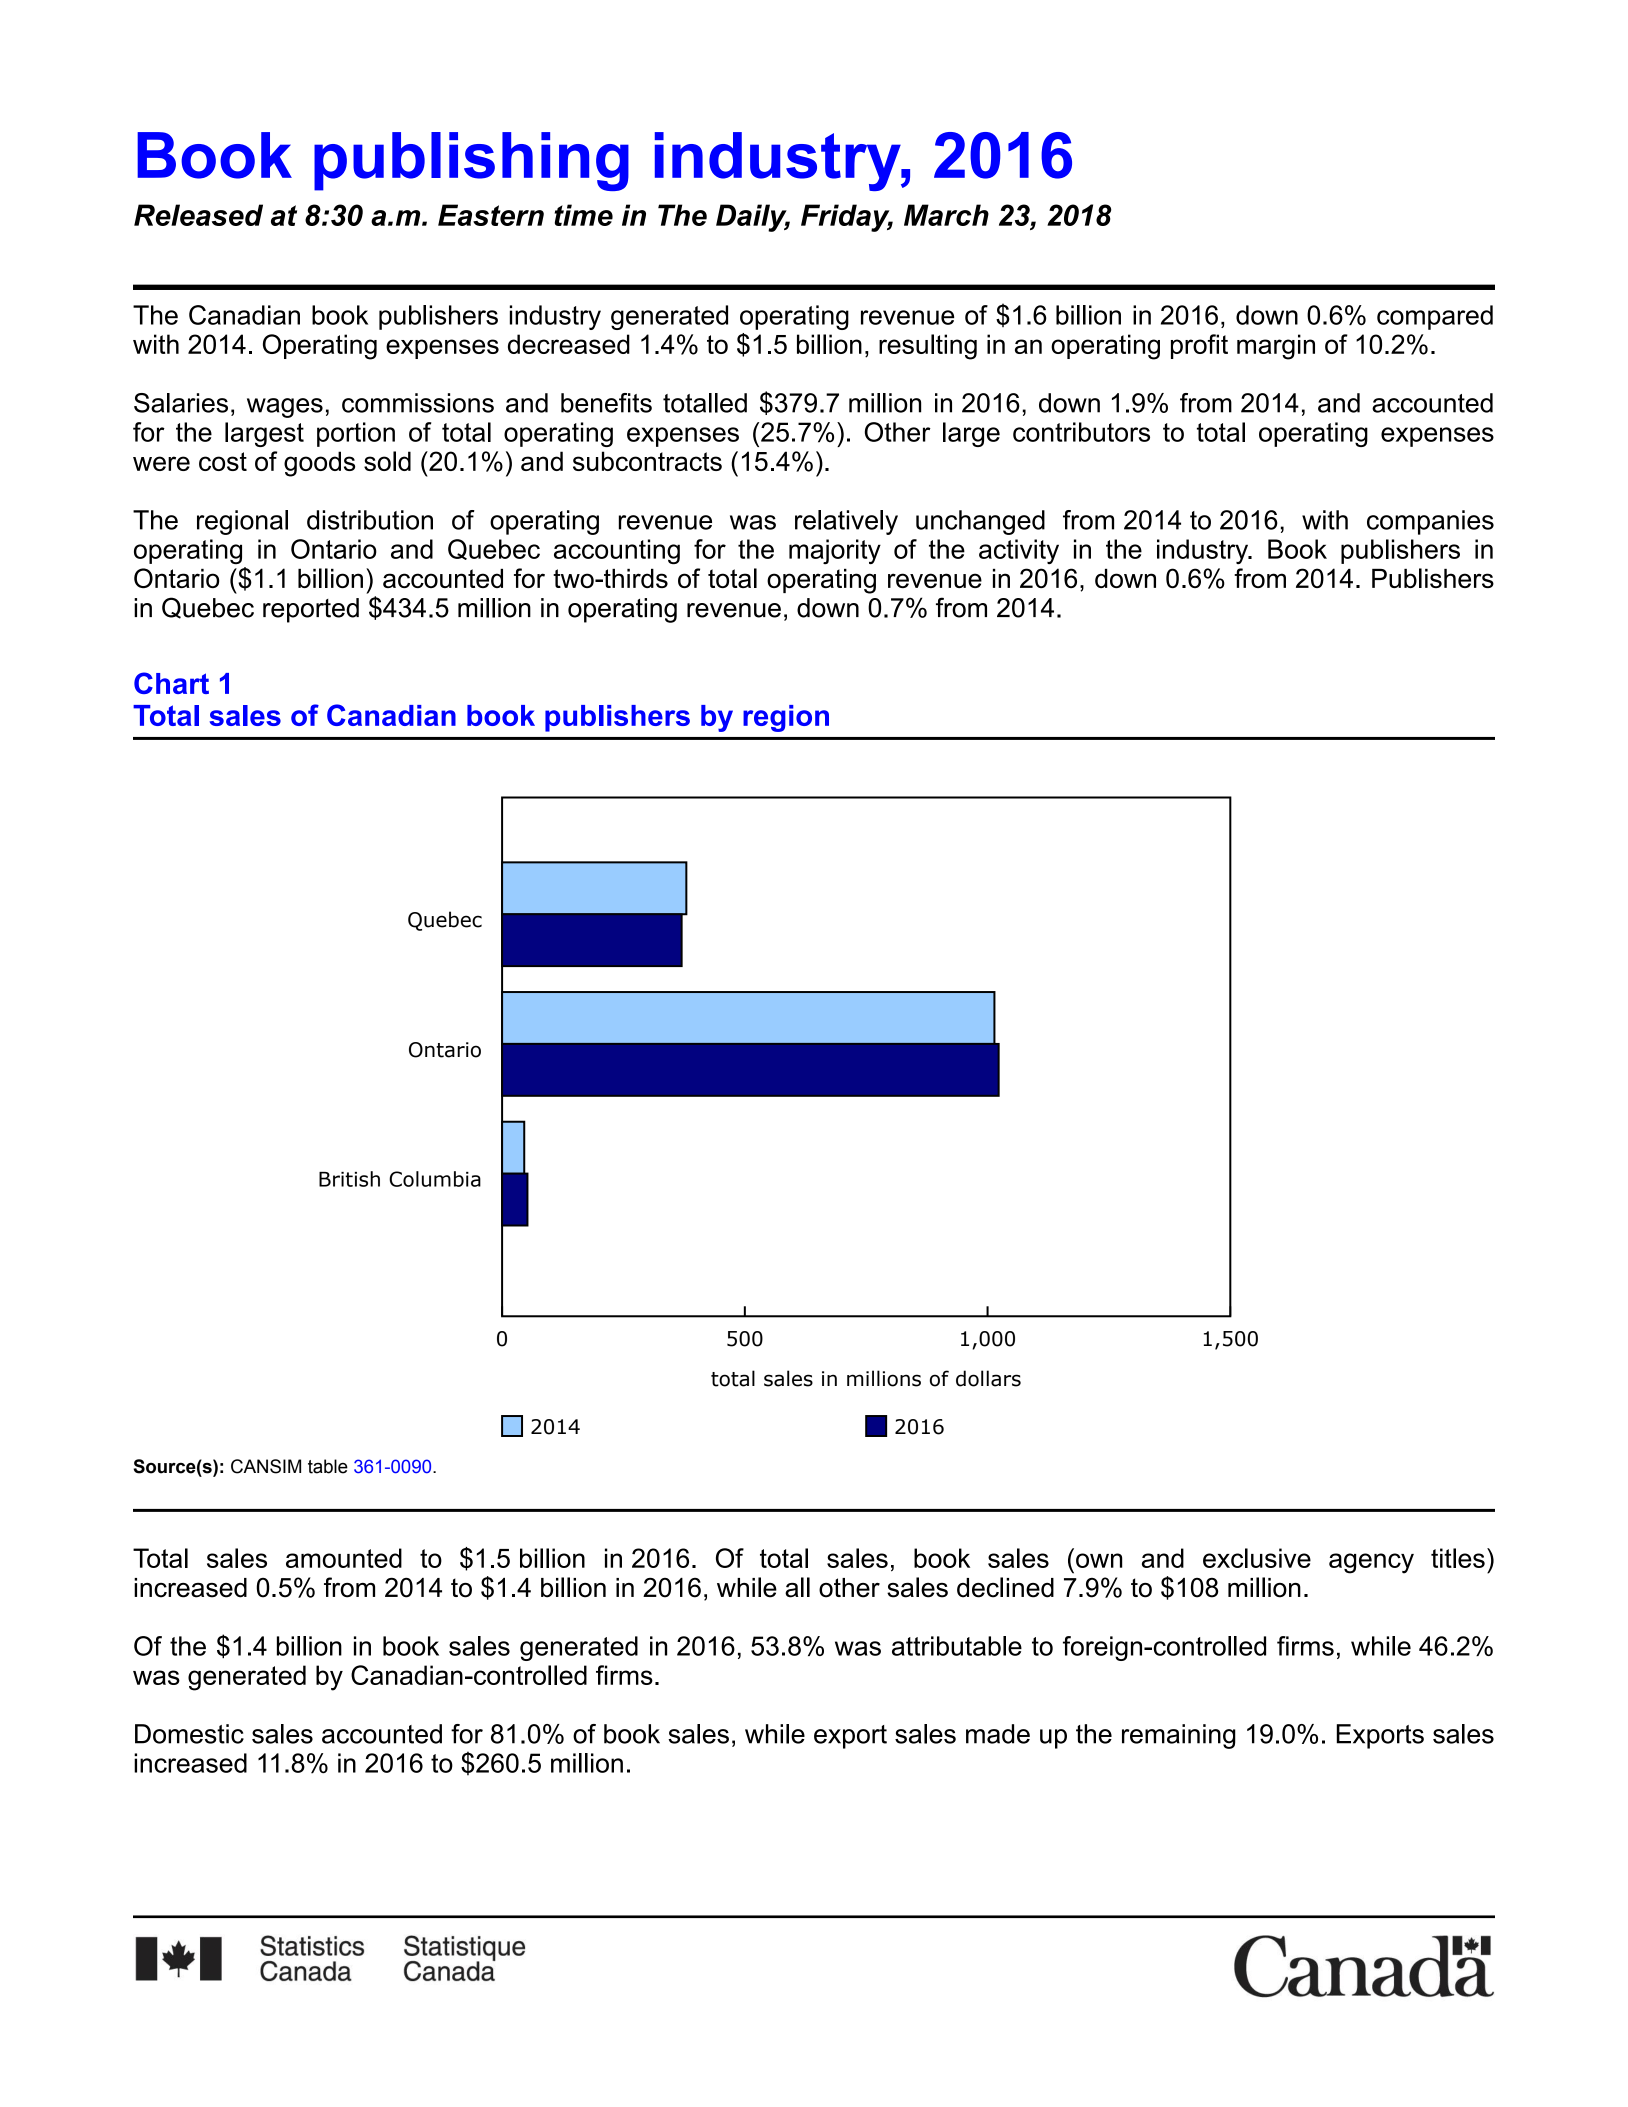 This image has width=1628, height=2107. Describe the element at coordinates (946, 215) in the image. I see `March` at that location.
